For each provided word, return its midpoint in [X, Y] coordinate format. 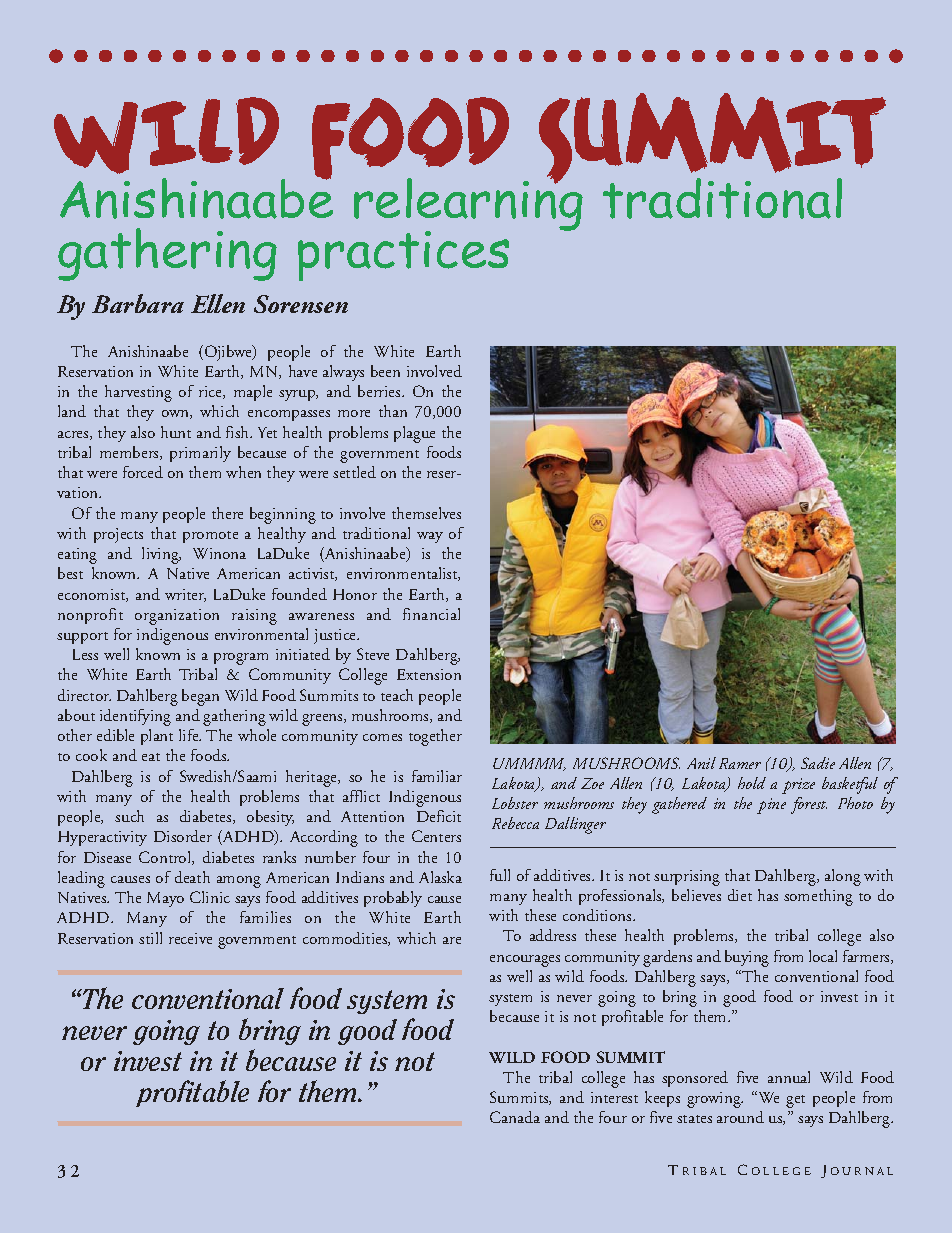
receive [190, 938]
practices [403, 256]
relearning [468, 205]
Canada [515, 1117]
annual [789, 1077]
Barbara [138, 303]
